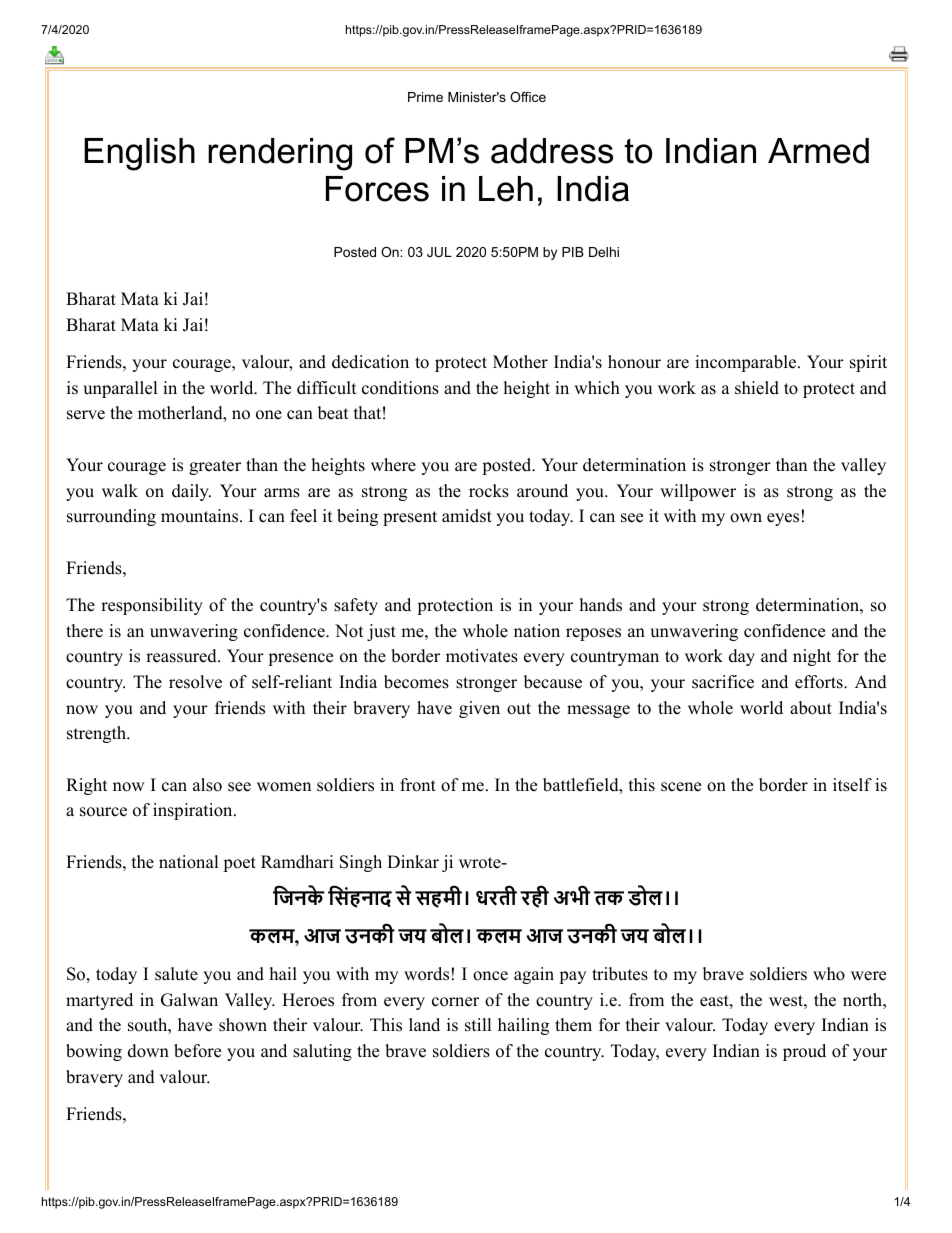  What do you see at coordinates (478, 1025) in the screenshot?
I see `still` at bounding box center [478, 1025].
